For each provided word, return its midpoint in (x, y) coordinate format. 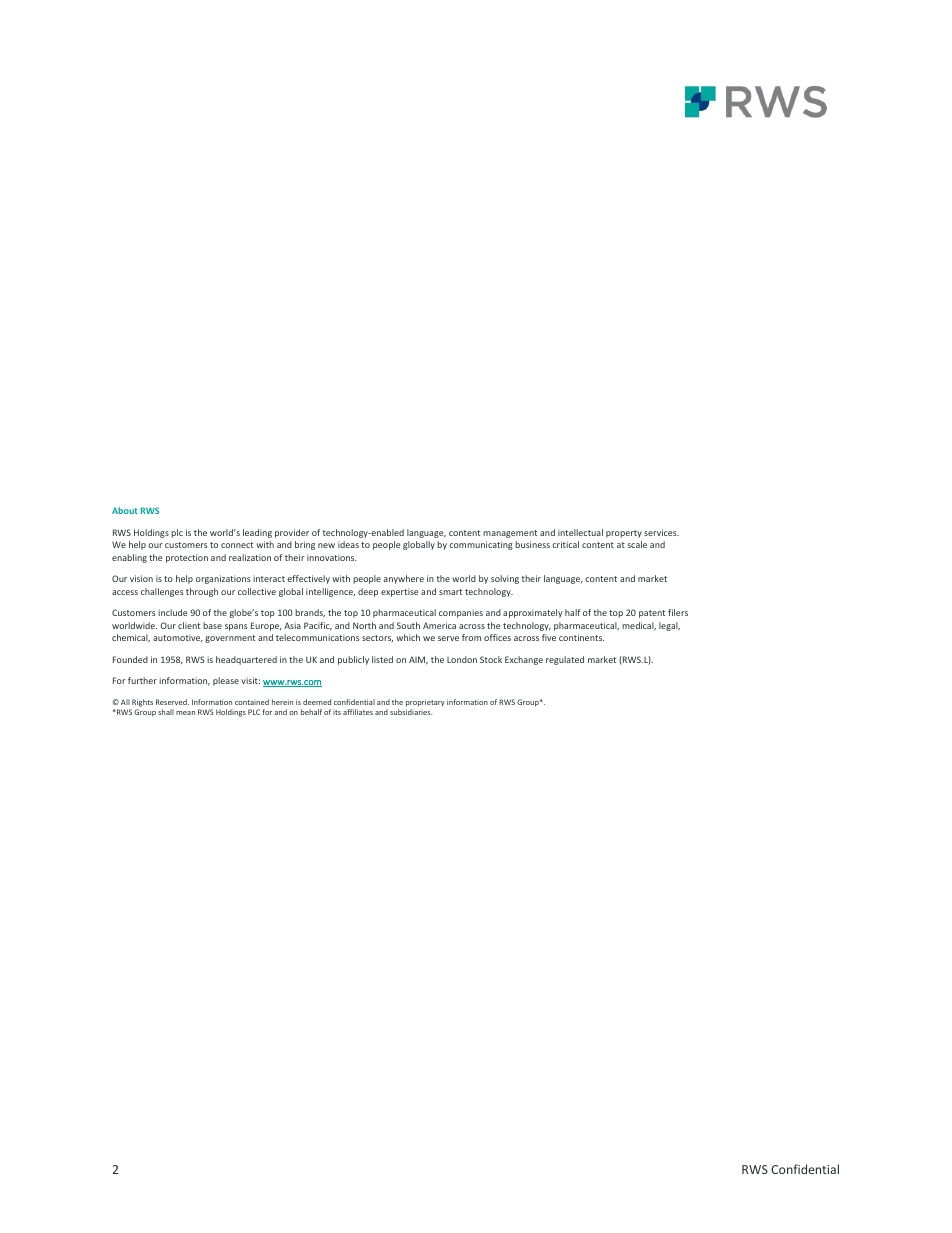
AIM (418, 660)
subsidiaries (411, 712)
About (125, 510)
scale (637, 544)
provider (292, 533)
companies (461, 613)
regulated (565, 660)
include (172, 612)
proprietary (425, 703)
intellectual (580, 532)
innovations (332, 557)
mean (185, 713)
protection (187, 558)
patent (652, 614)
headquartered (246, 660)
